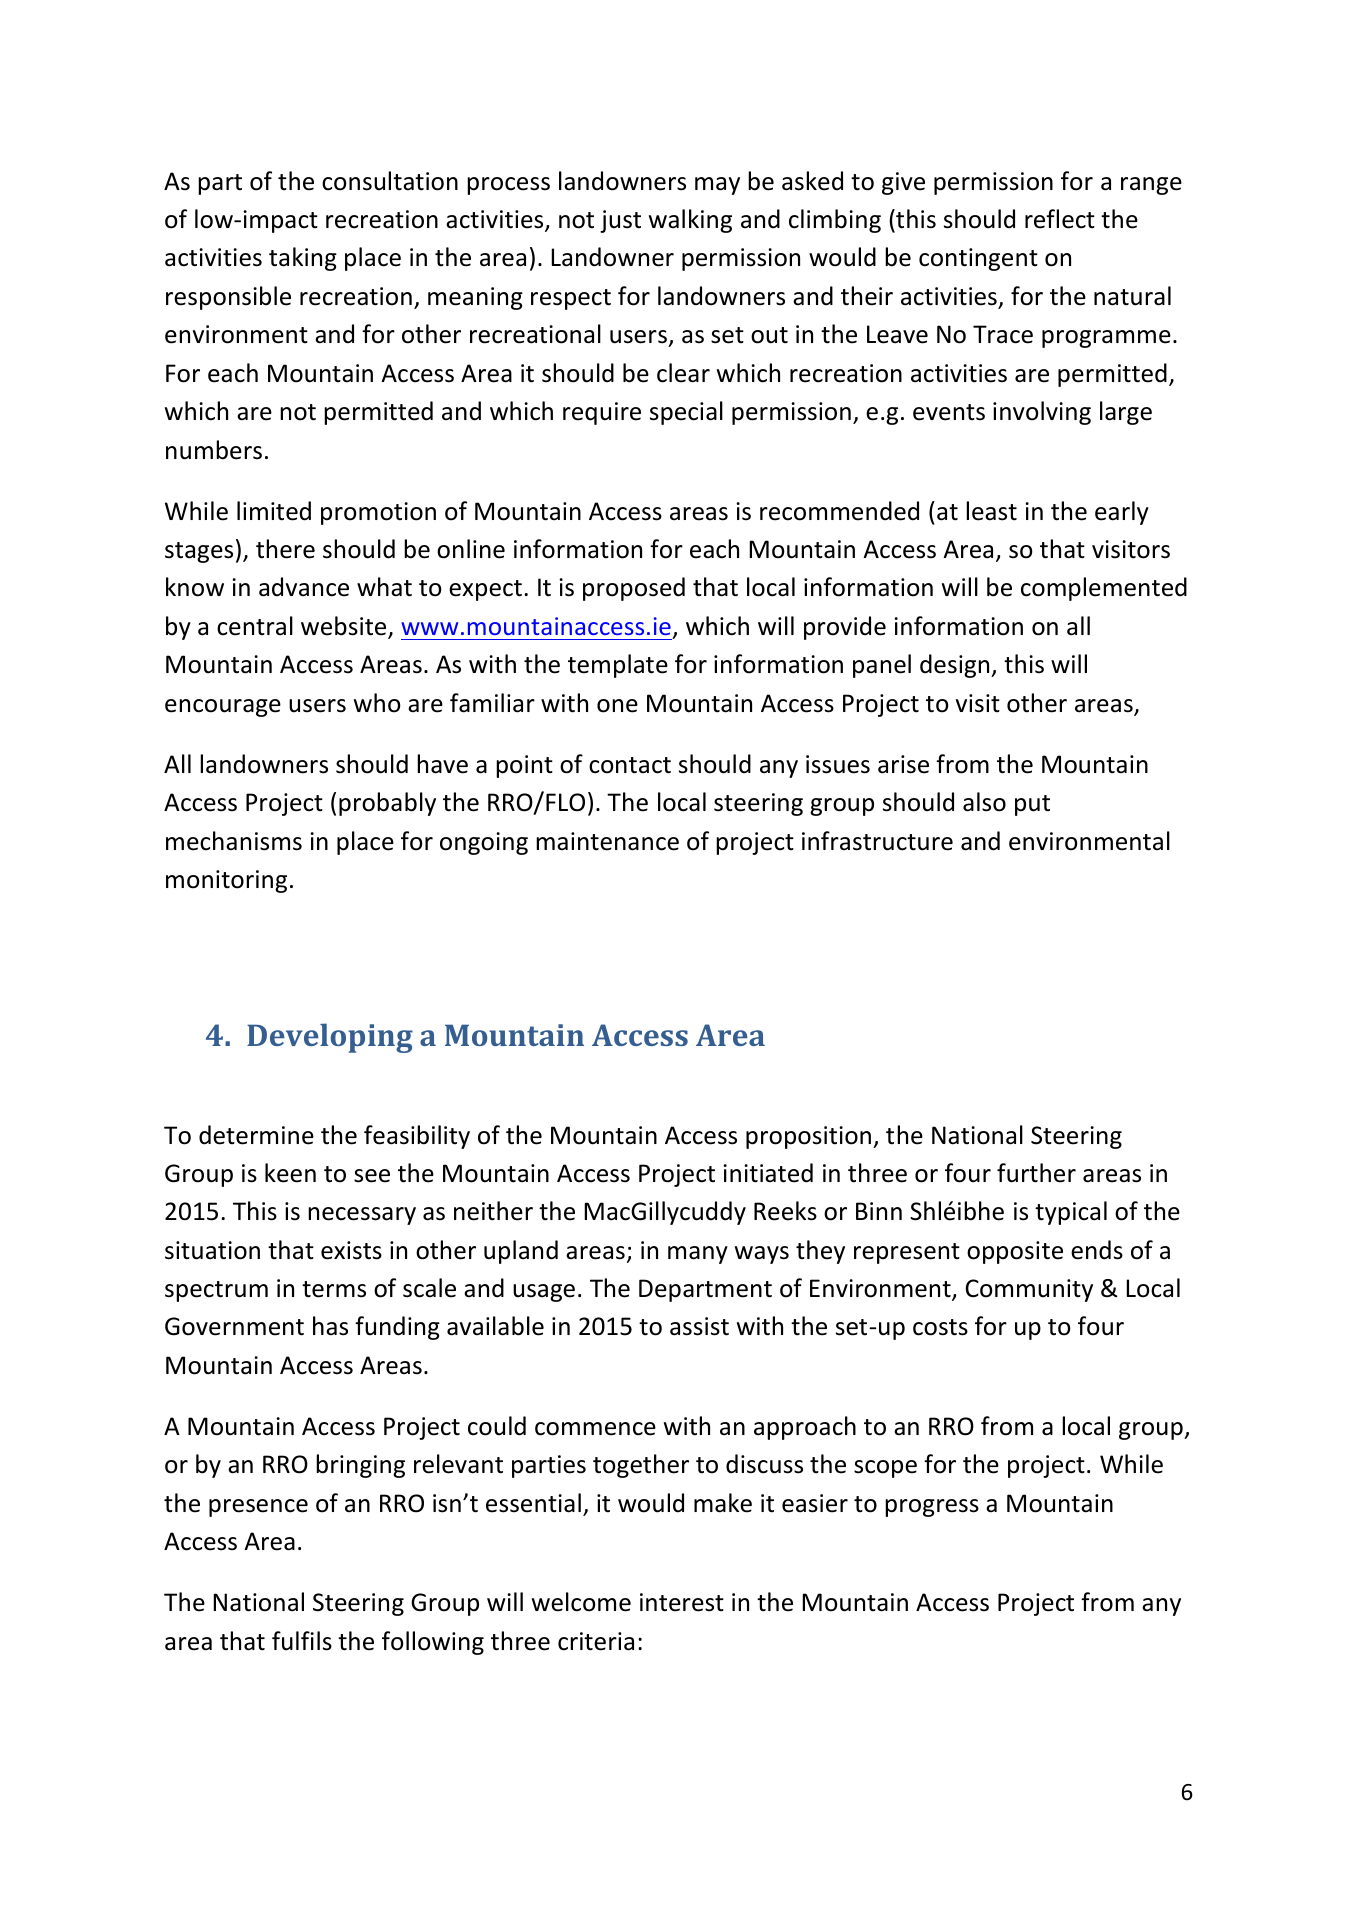  What do you see at coordinates (699, 1326) in the screenshot?
I see `assist` at bounding box center [699, 1326].
